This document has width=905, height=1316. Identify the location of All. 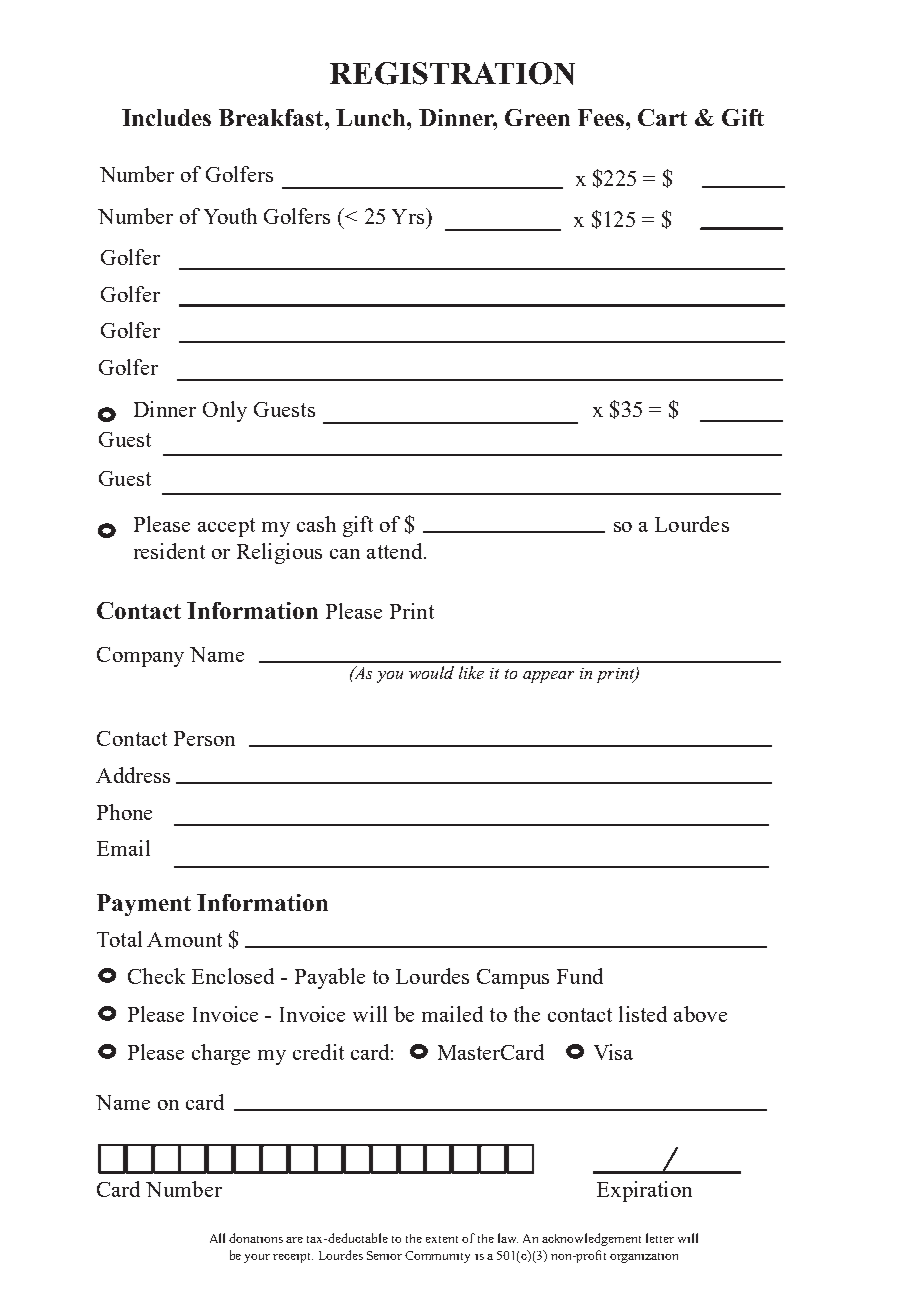
(217, 1238).
